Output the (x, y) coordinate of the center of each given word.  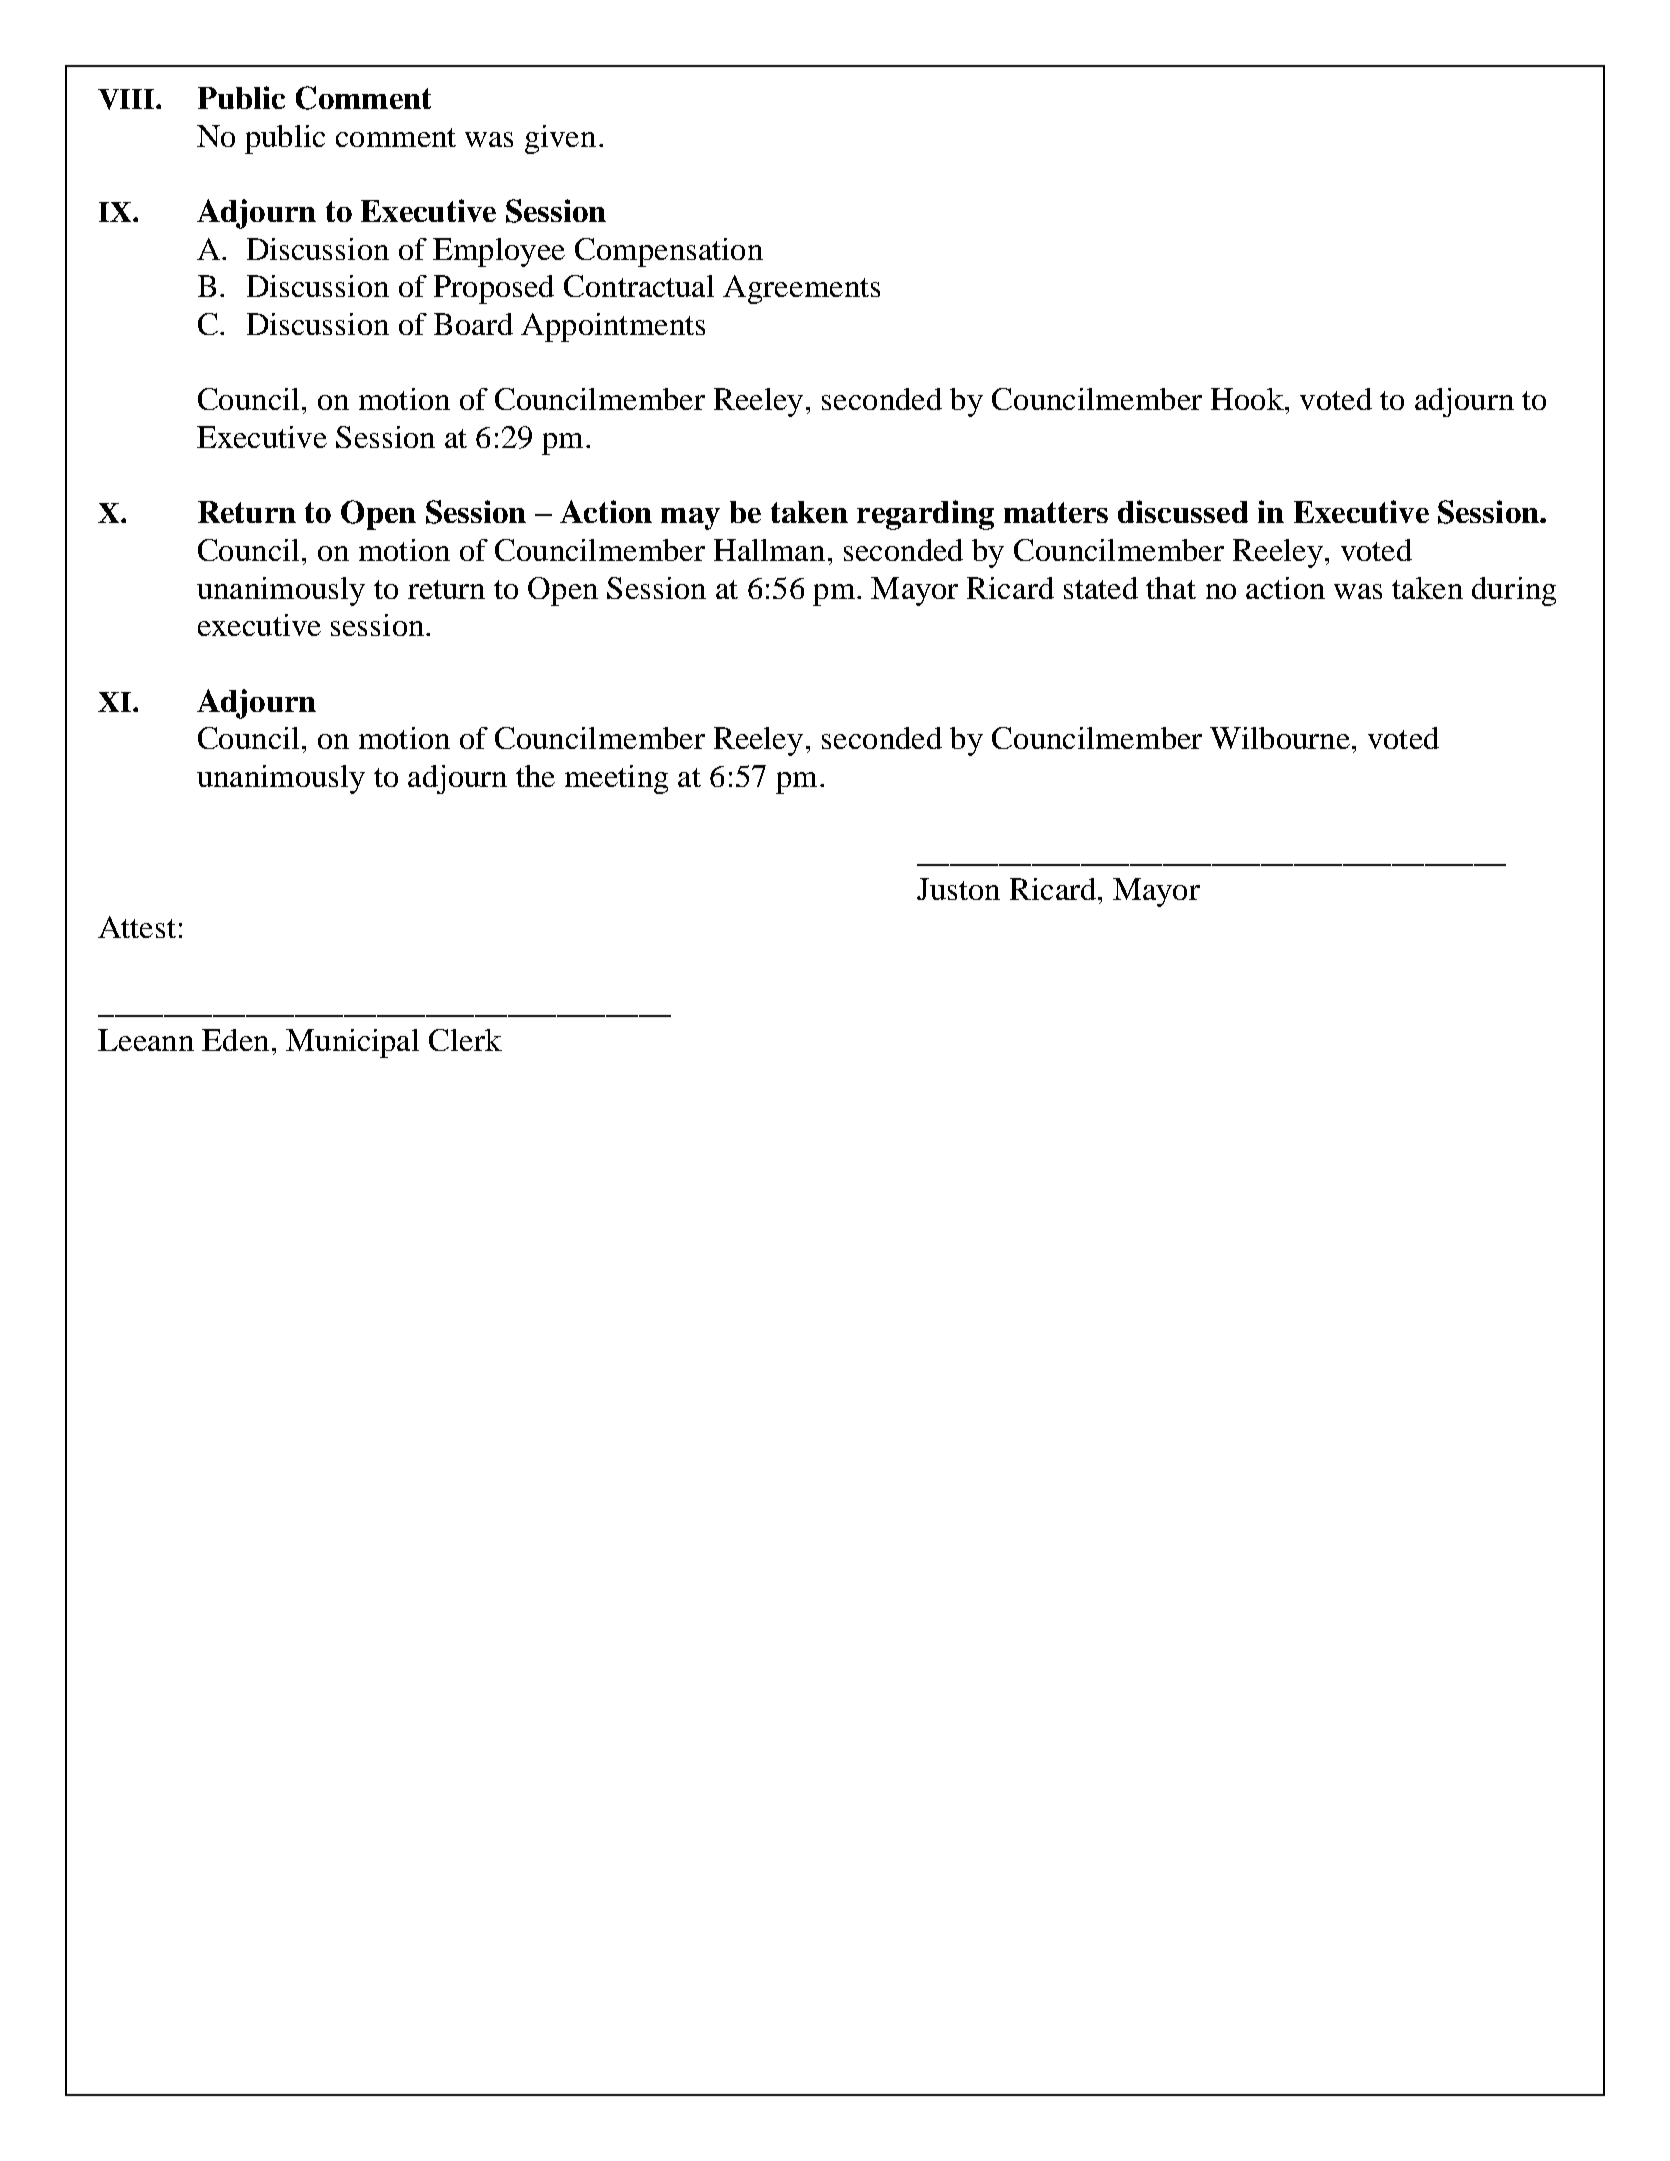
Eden (235, 1040)
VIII (127, 99)
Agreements (801, 289)
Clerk (465, 1040)
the (535, 776)
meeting (616, 779)
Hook (1248, 399)
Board (473, 324)
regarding (925, 515)
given (560, 139)
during (1514, 591)
